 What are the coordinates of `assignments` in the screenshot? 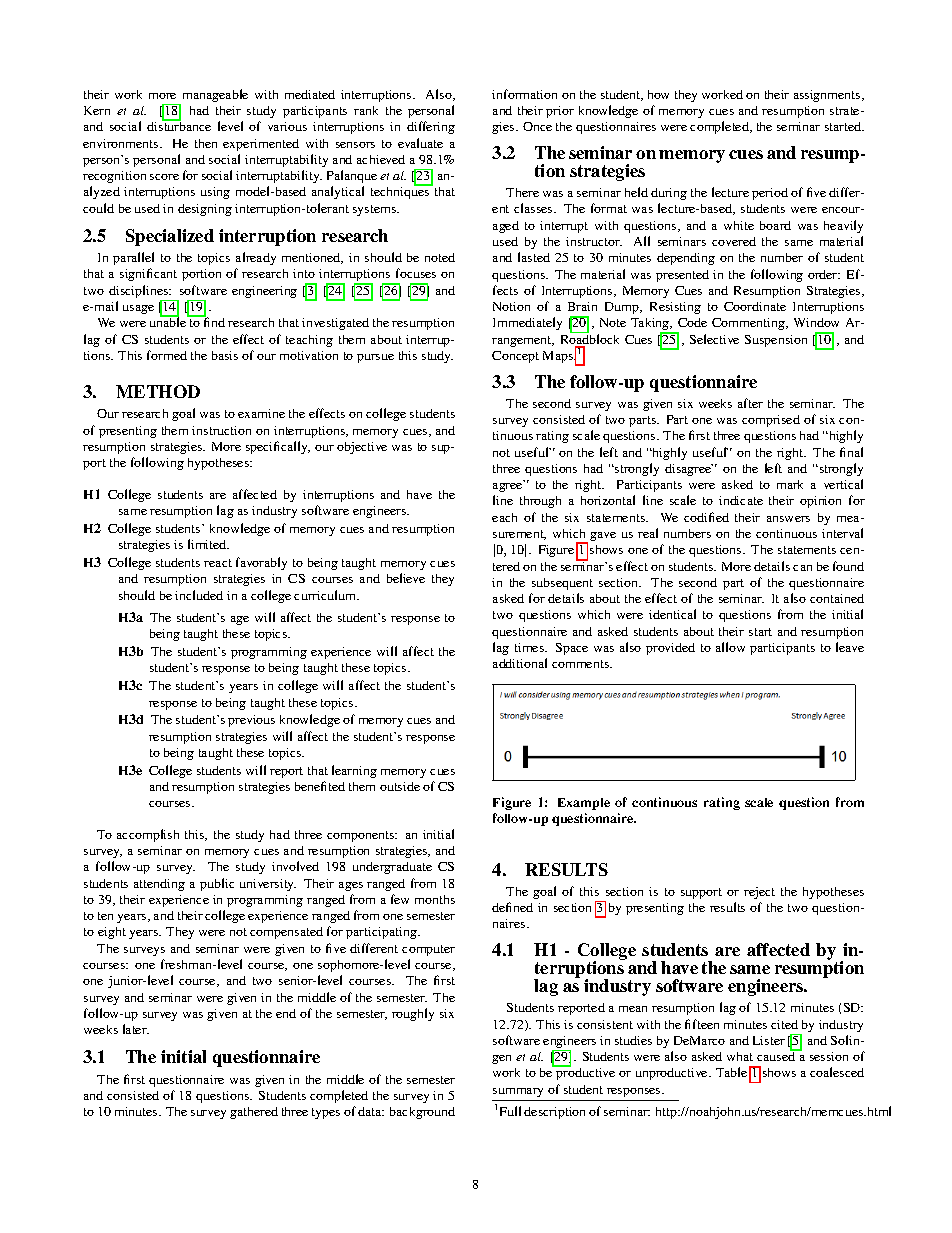 It's located at (828, 96).
